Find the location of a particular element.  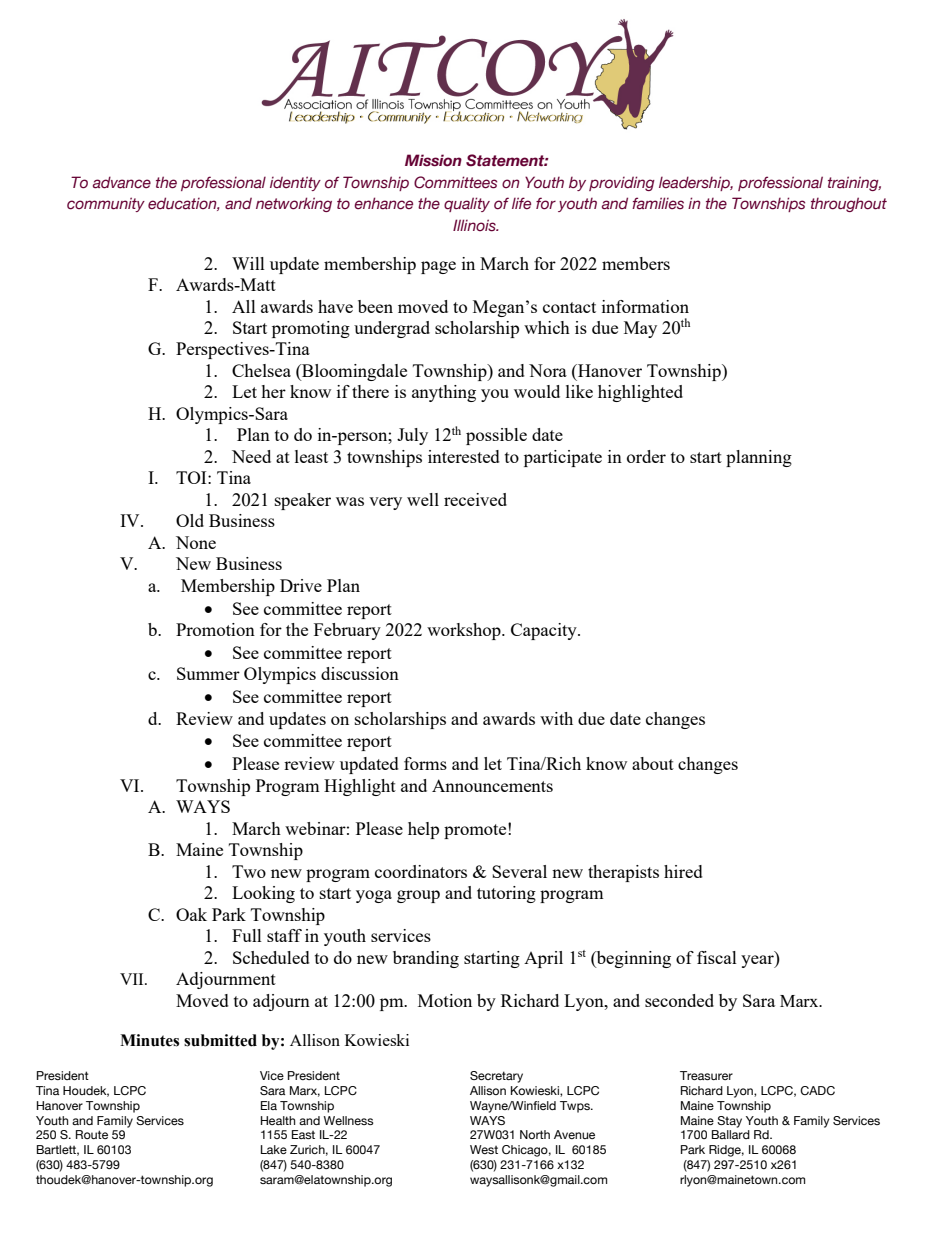

Need is located at coordinates (251, 456).
